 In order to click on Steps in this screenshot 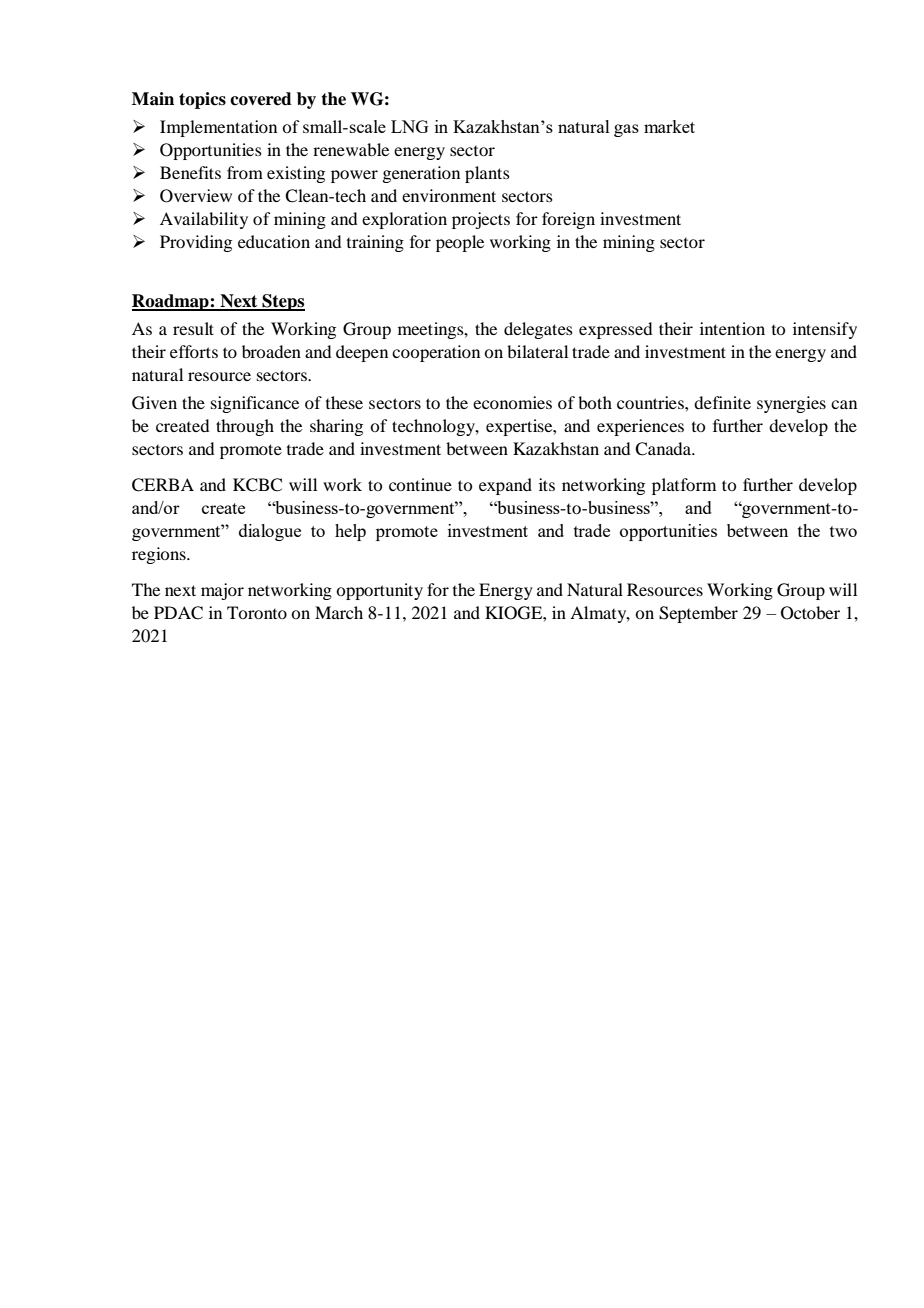, I will do `click(282, 302)`.
